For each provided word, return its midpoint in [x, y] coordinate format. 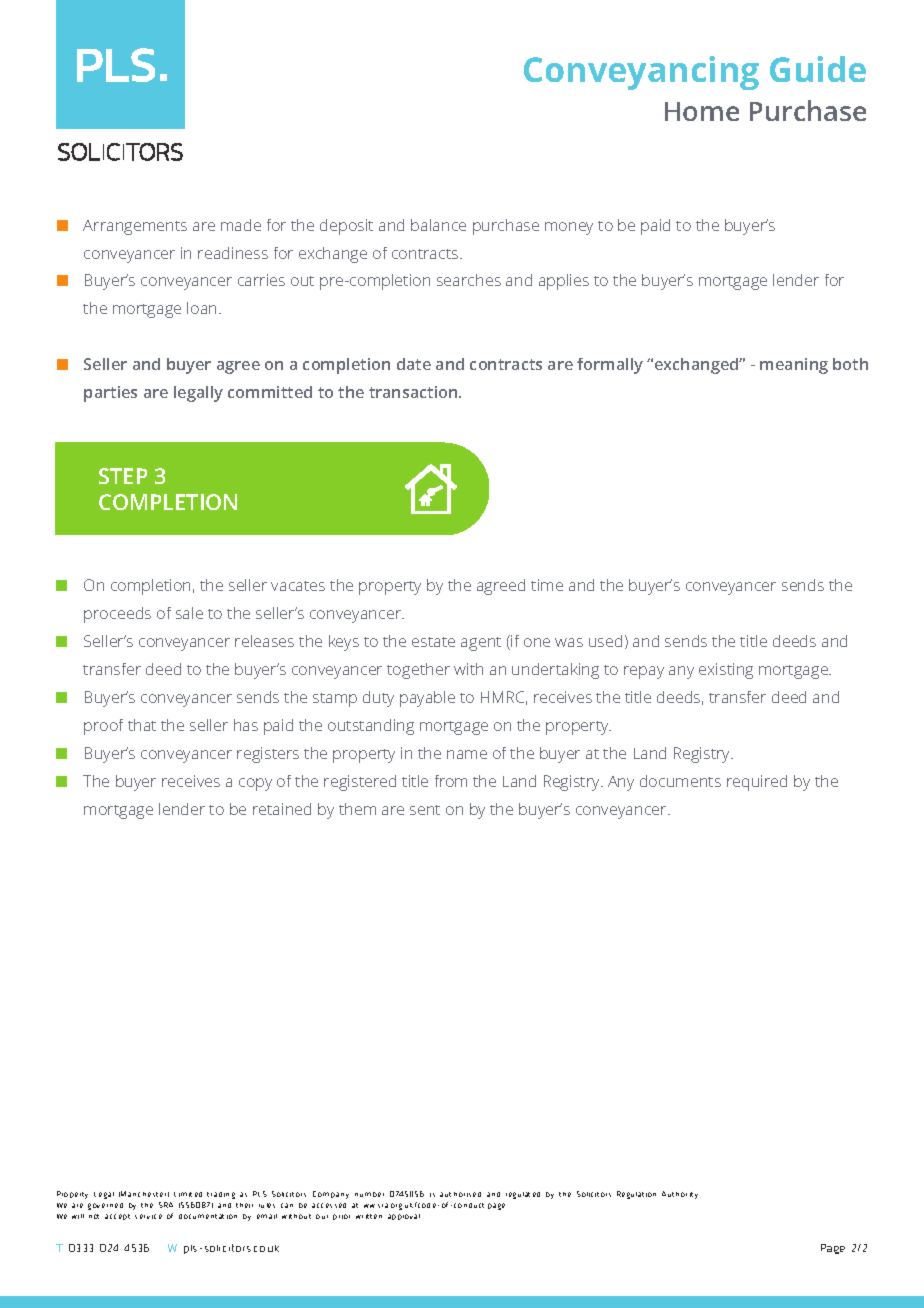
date [414, 364]
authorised [460, 1194]
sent [425, 810]
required [757, 783]
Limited [188, 1194]
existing [726, 671]
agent [481, 644]
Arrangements [135, 227]
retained [282, 809]
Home [702, 111]
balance [438, 225]
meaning [794, 366]
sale [189, 613]
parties [110, 394]
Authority [680, 1195]
